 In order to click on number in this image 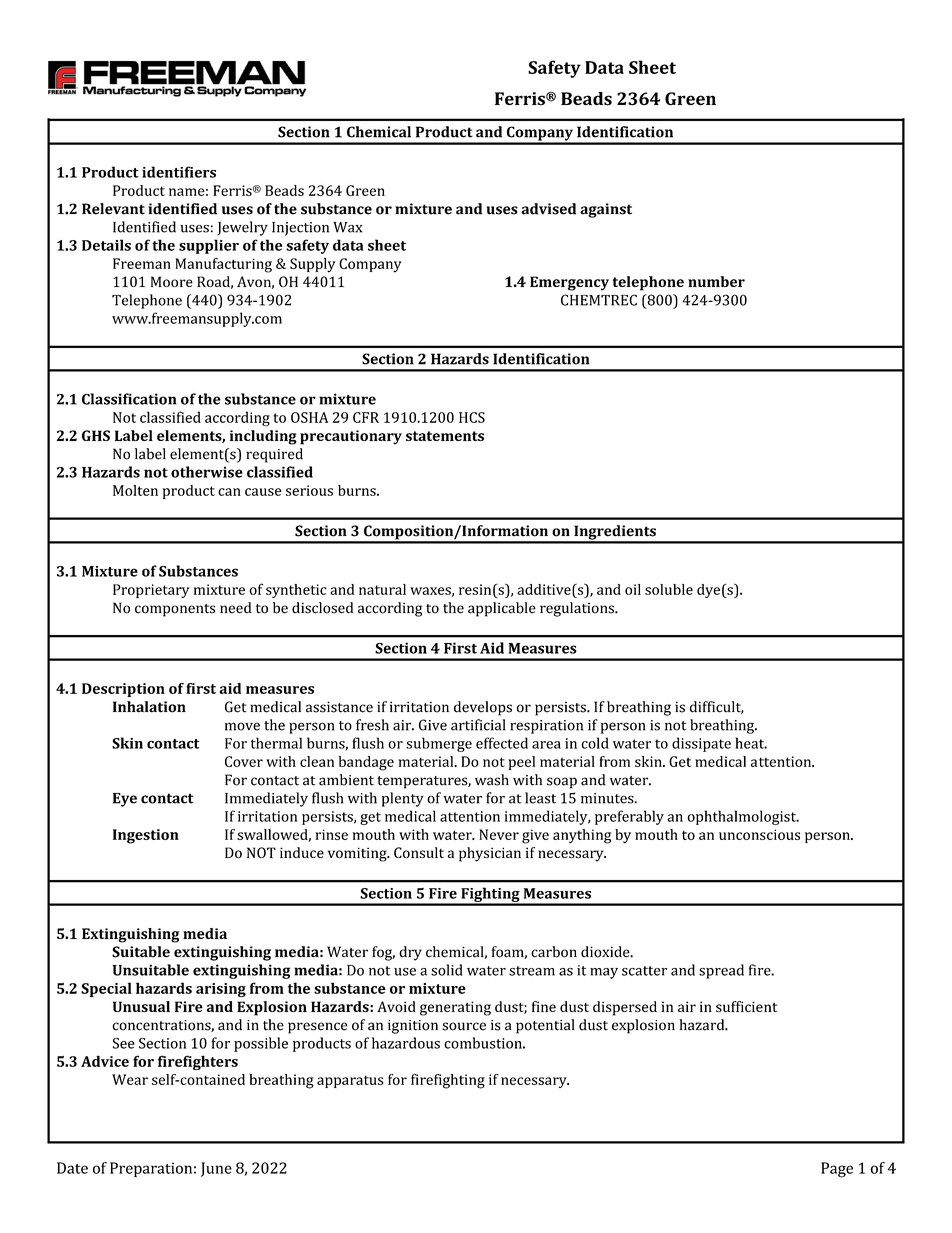, I will do `click(716, 281)`.
